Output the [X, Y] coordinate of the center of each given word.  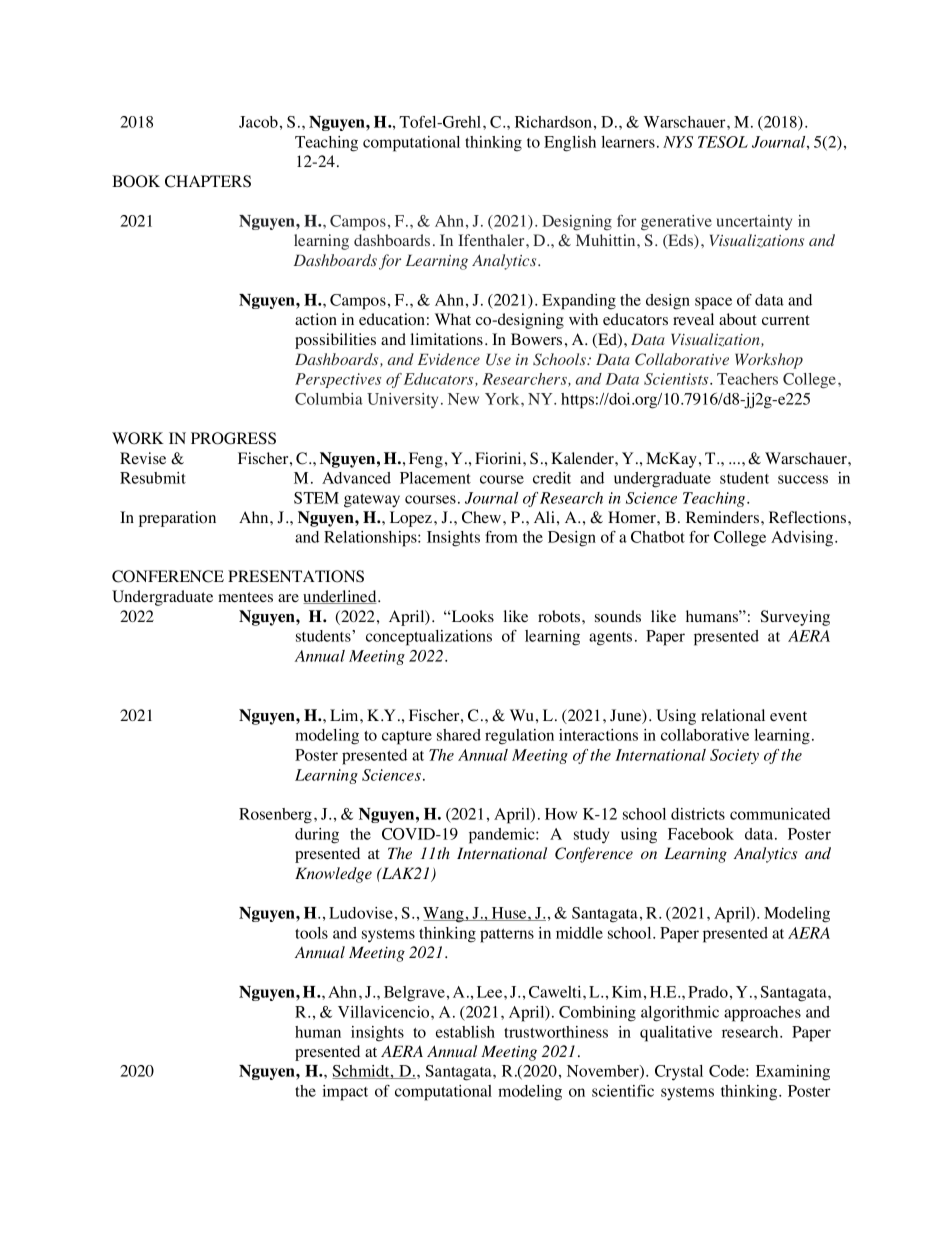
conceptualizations [429, 638]
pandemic [503, 836]
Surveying [795, 618]
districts [698, 814]
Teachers [747, 379]
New [463, 399]
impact [345, 1093]
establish [465, 1032]
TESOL [723, 142]
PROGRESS [233, 438]
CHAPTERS [208, 181]
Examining [793, 1073]
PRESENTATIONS [296, 576]
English [570, 144]
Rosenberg [277, 816]
